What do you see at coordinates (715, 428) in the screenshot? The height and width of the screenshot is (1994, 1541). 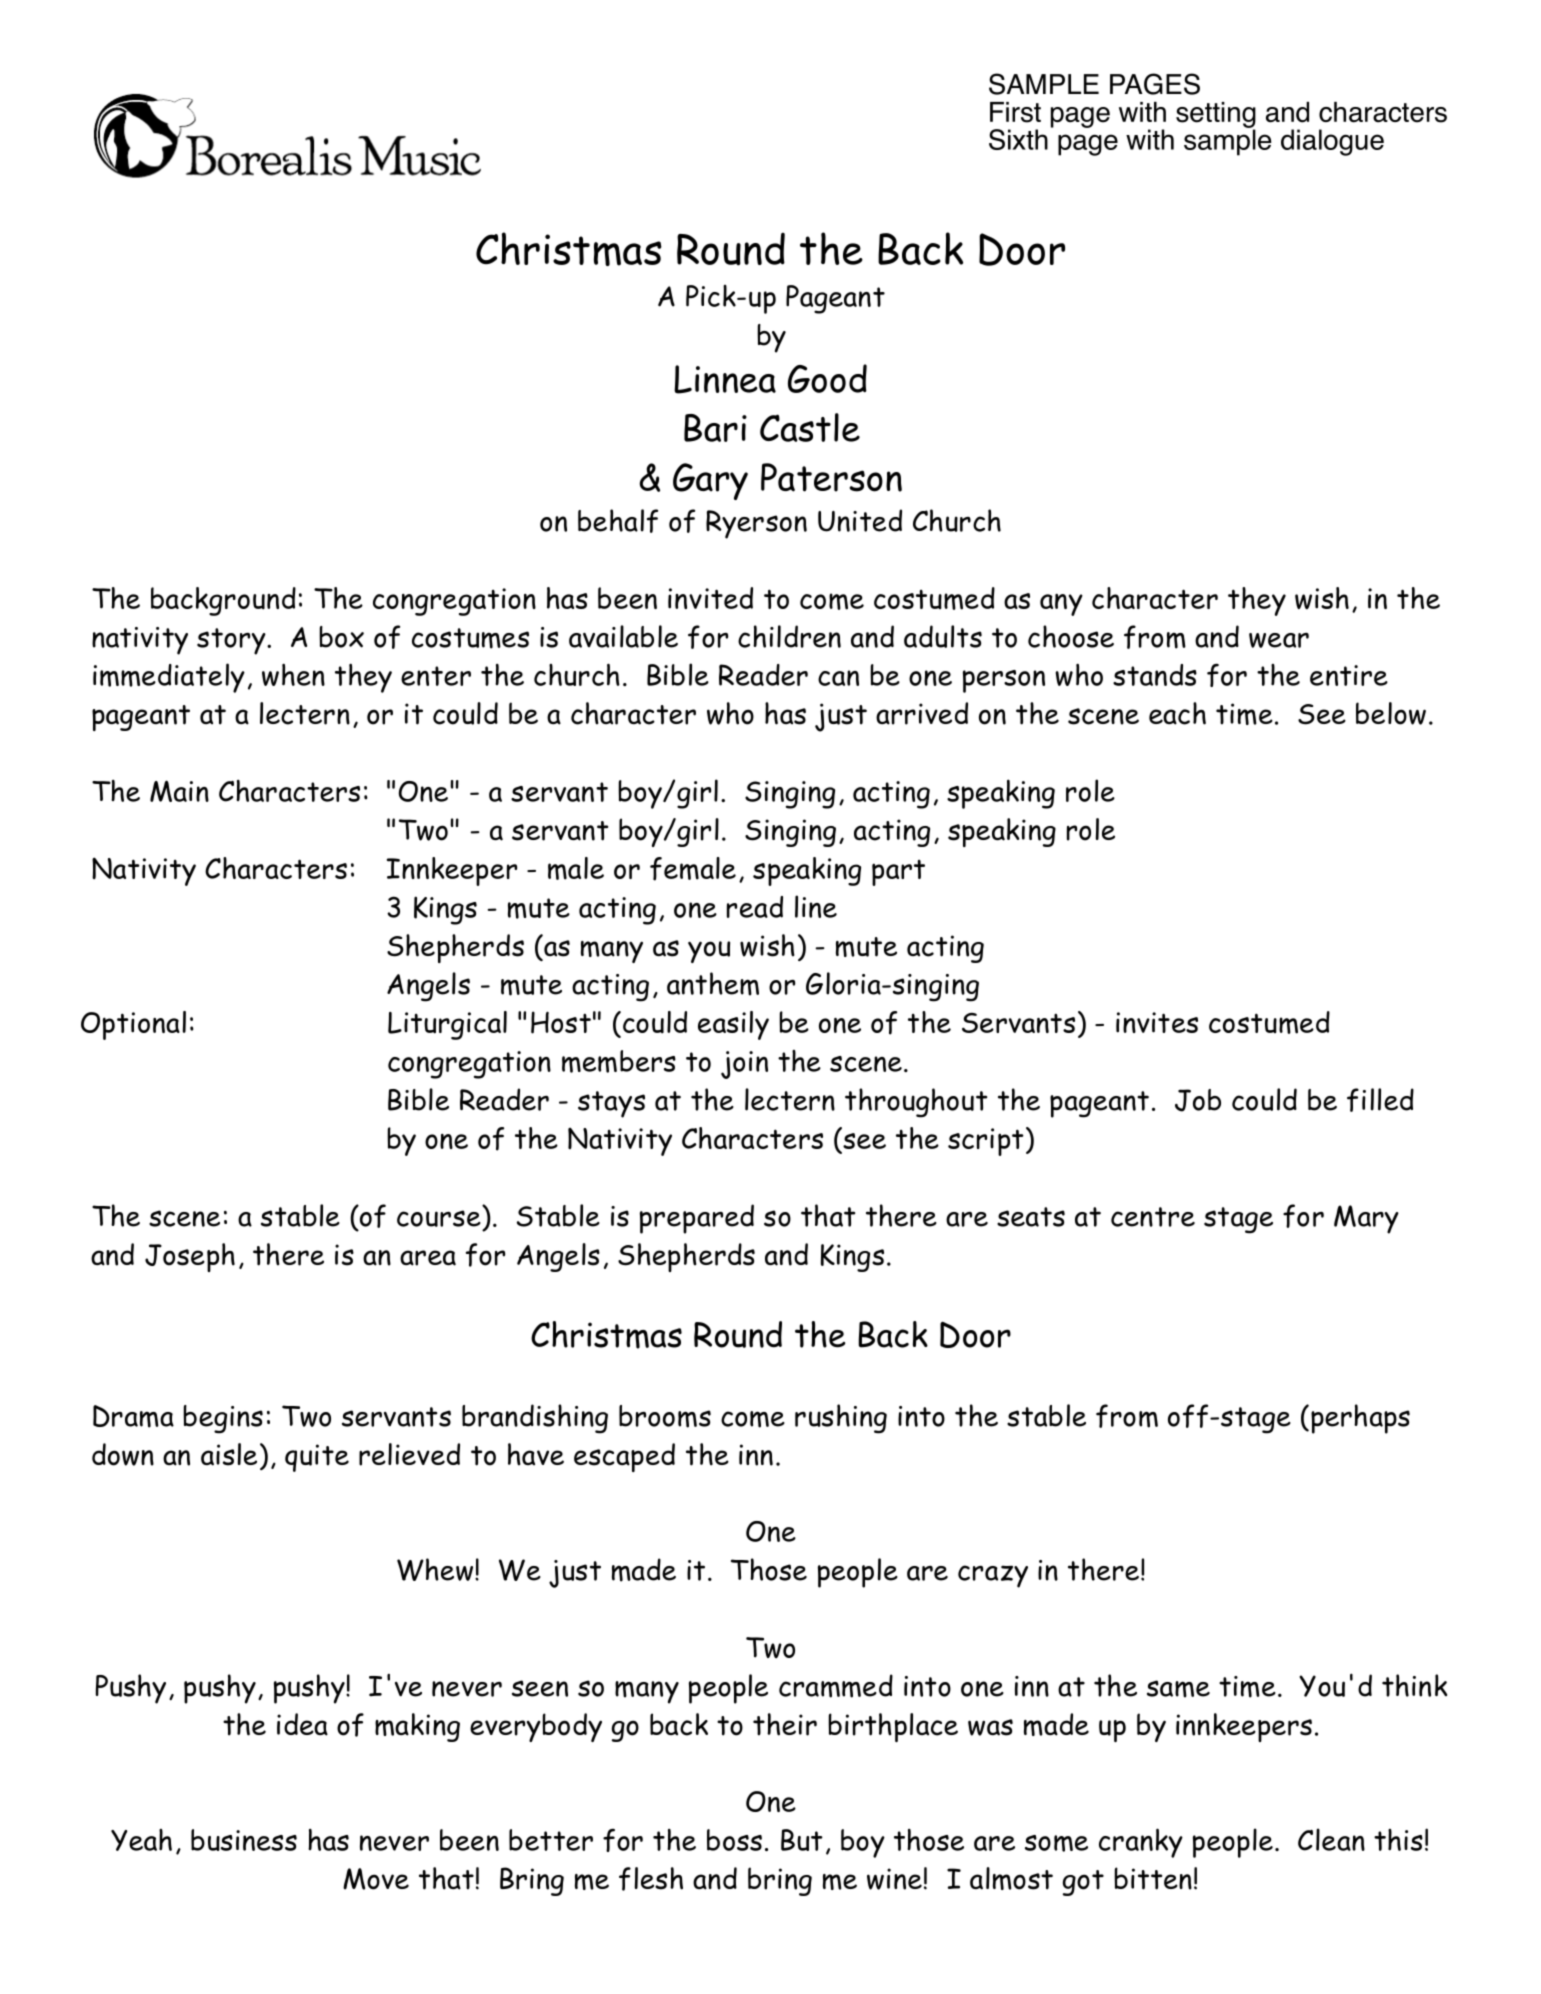 I see `Bari` at bounding box center [715, 428].
